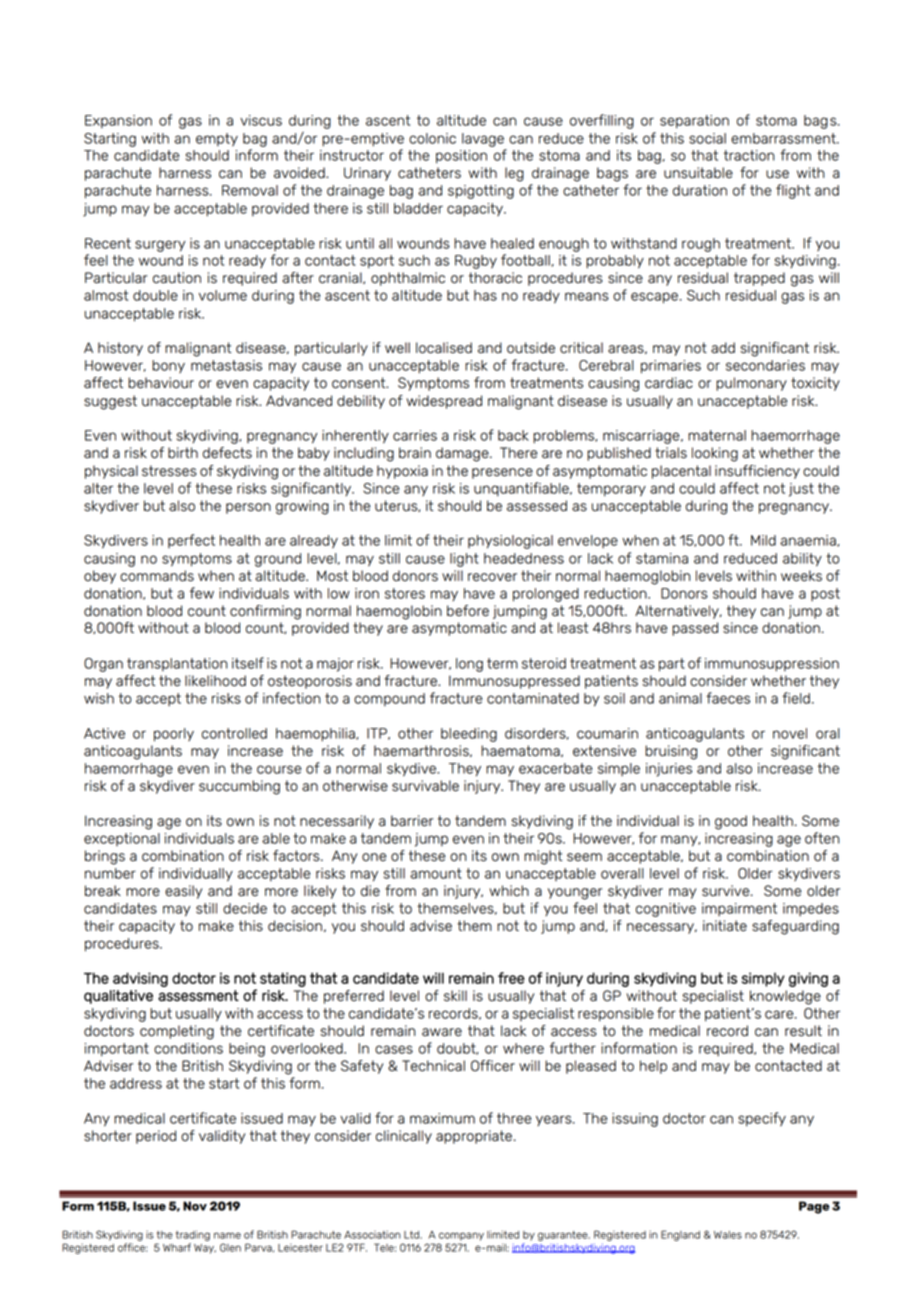 The image size is (924, 1309). What do you see at coordinates (461, 157) in the screenshot?
I see `position` at bounding box center [461, 157].
